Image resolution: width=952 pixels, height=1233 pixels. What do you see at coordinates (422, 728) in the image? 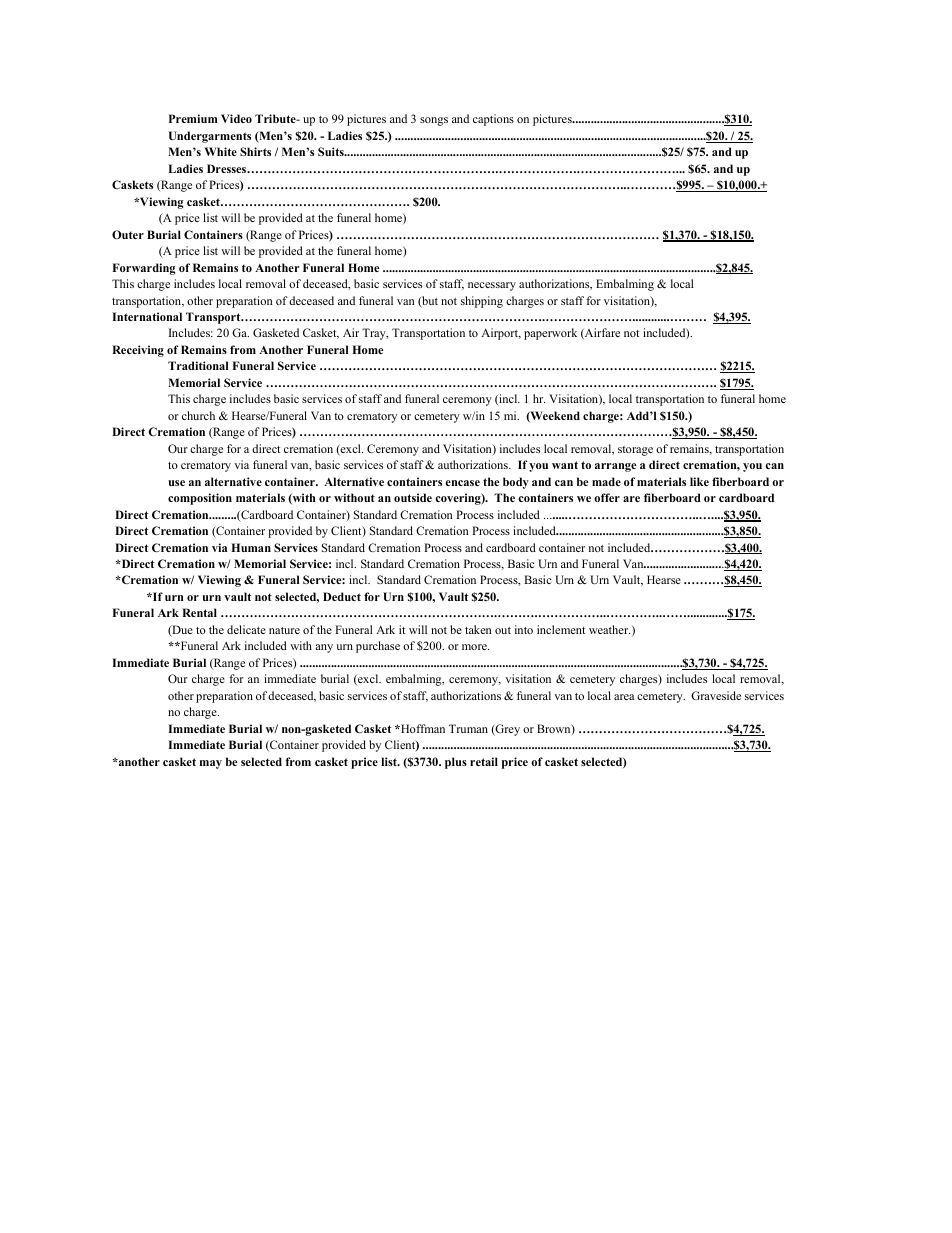
I see `Hoffman` at bounding box center [422, 728].
